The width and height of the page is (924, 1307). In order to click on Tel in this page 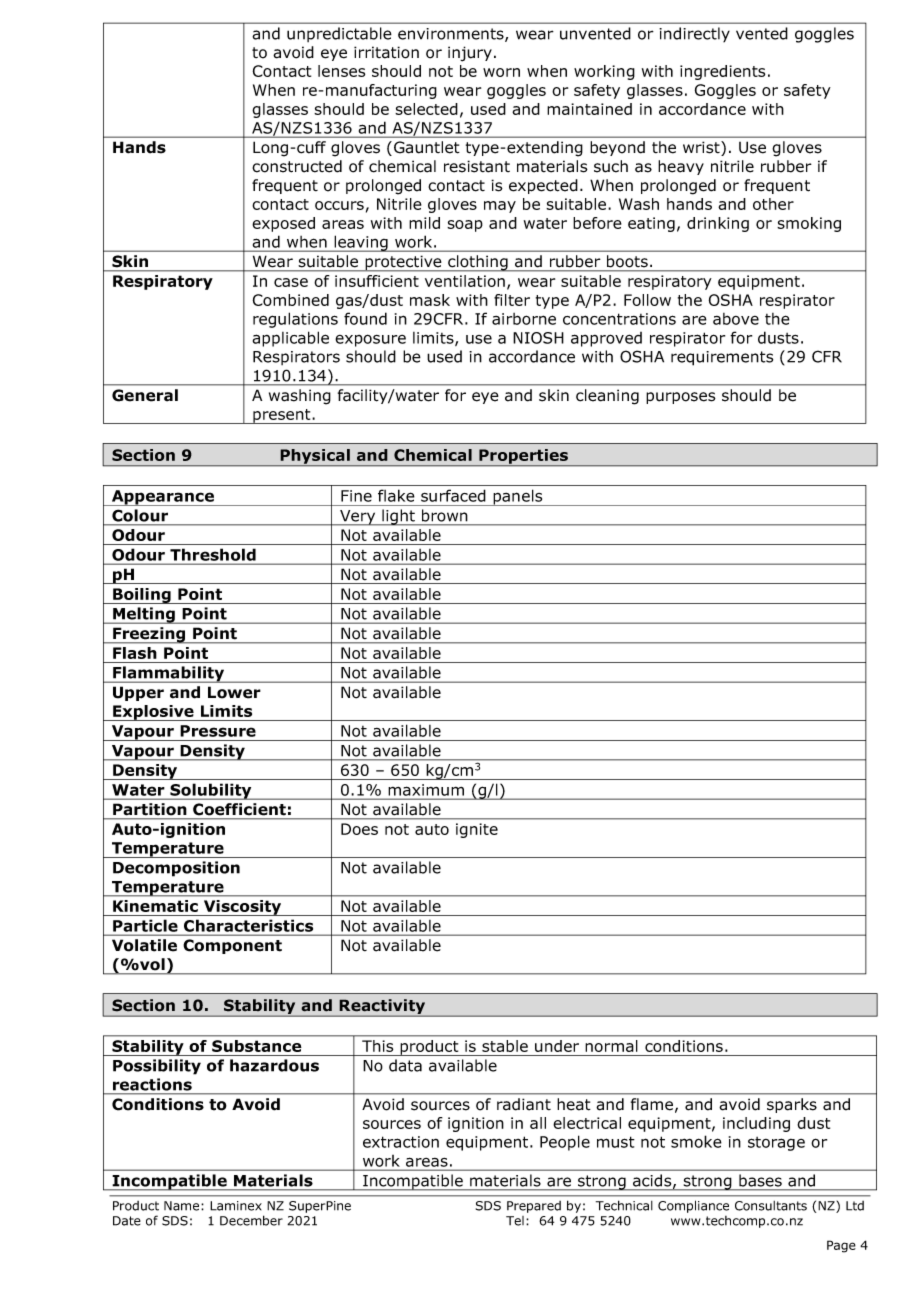, I will do `click(515, 1221)`.
